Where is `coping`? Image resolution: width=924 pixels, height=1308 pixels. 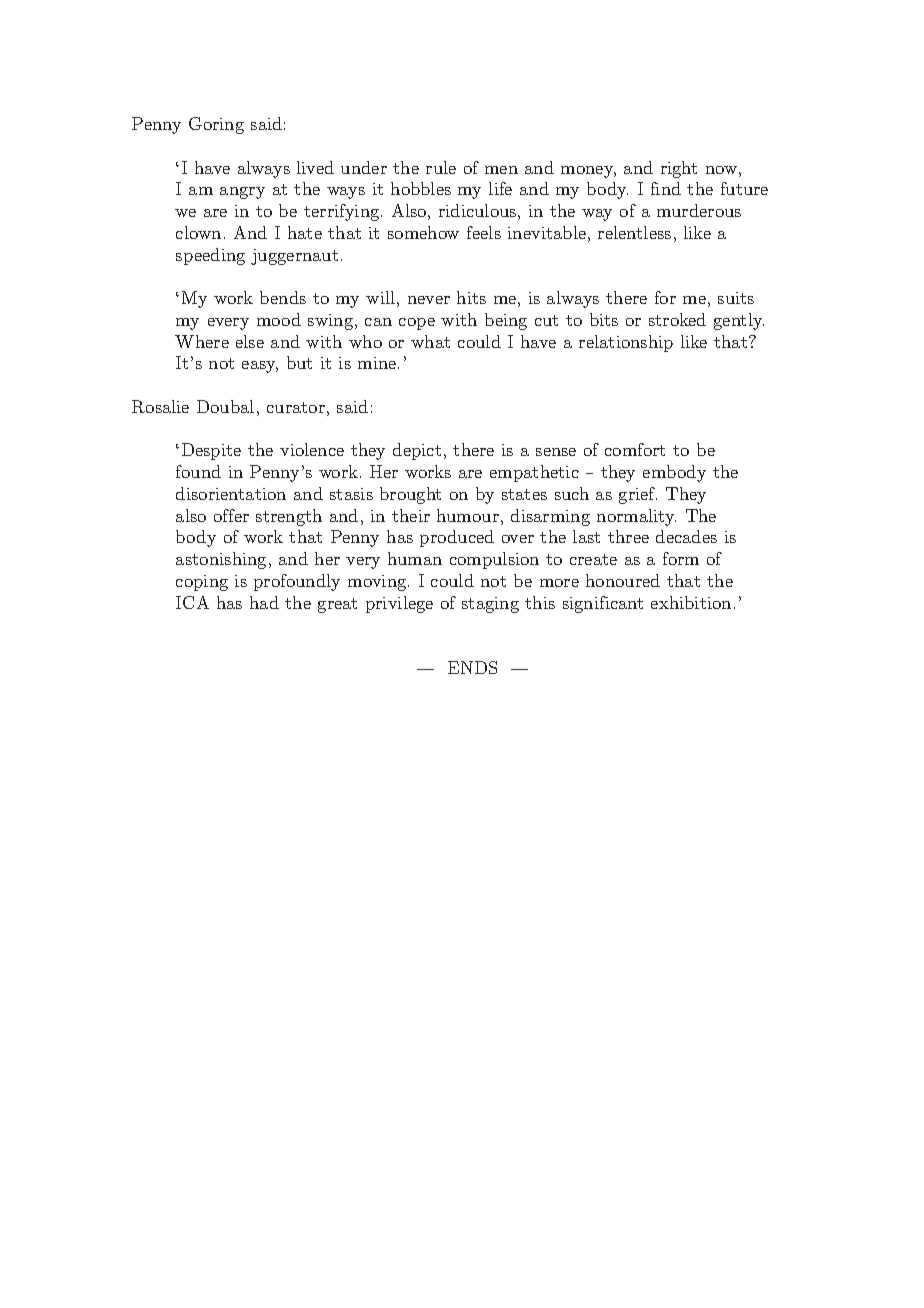 coping is located at coordinates (202, 583).
